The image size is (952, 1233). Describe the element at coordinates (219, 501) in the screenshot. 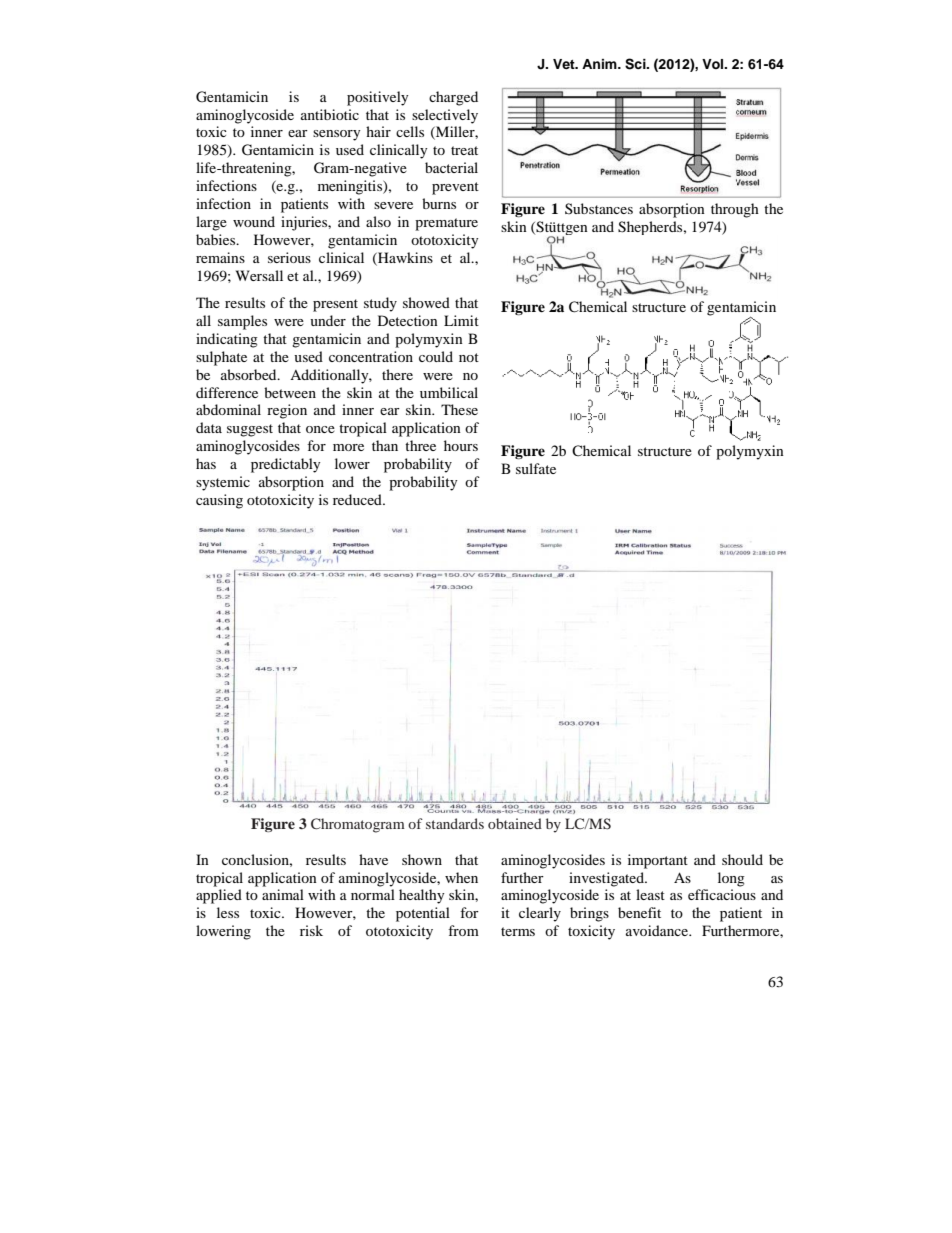

I see `causing` at that location.
